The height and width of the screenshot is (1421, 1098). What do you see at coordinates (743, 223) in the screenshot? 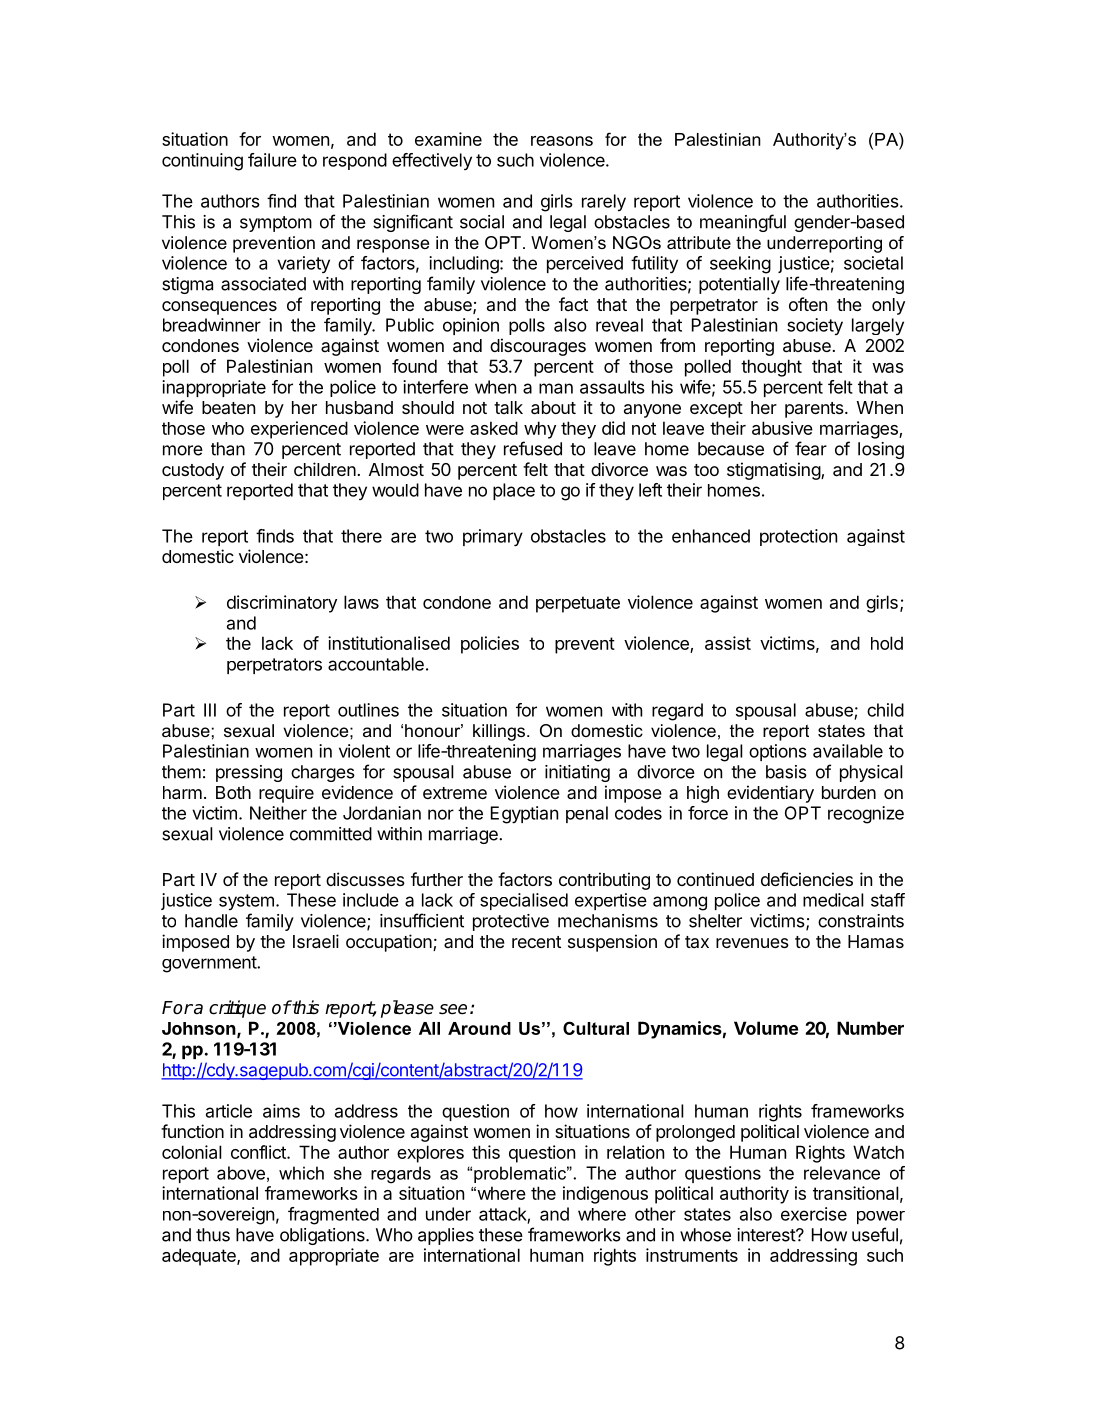
I see `meaningful` at bounding box center [743, 223].
